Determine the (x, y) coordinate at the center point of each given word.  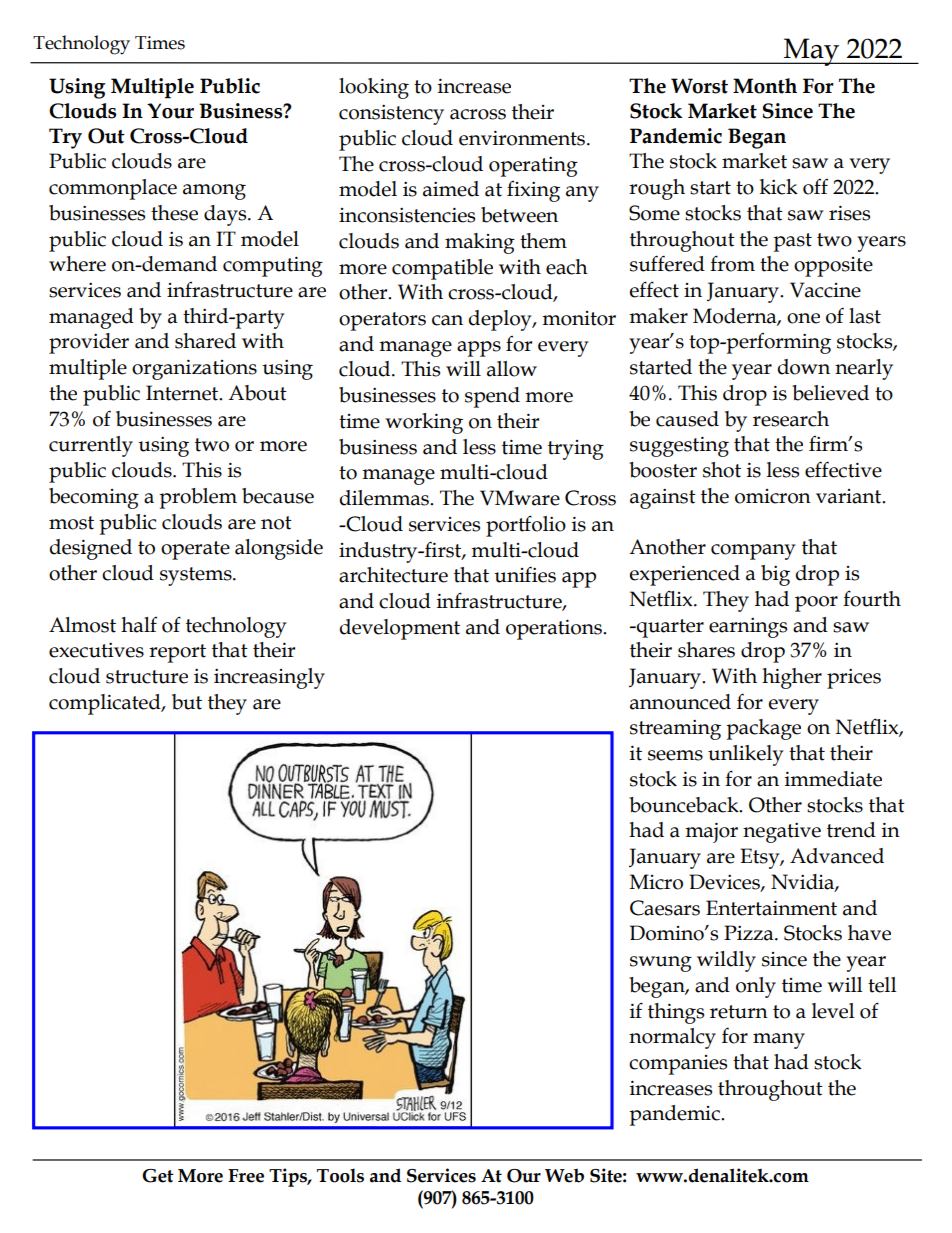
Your (170, 111)
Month (765, 86)
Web (564, 1175)
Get (158, 1176)
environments (523, 138)
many (779, 1041)
